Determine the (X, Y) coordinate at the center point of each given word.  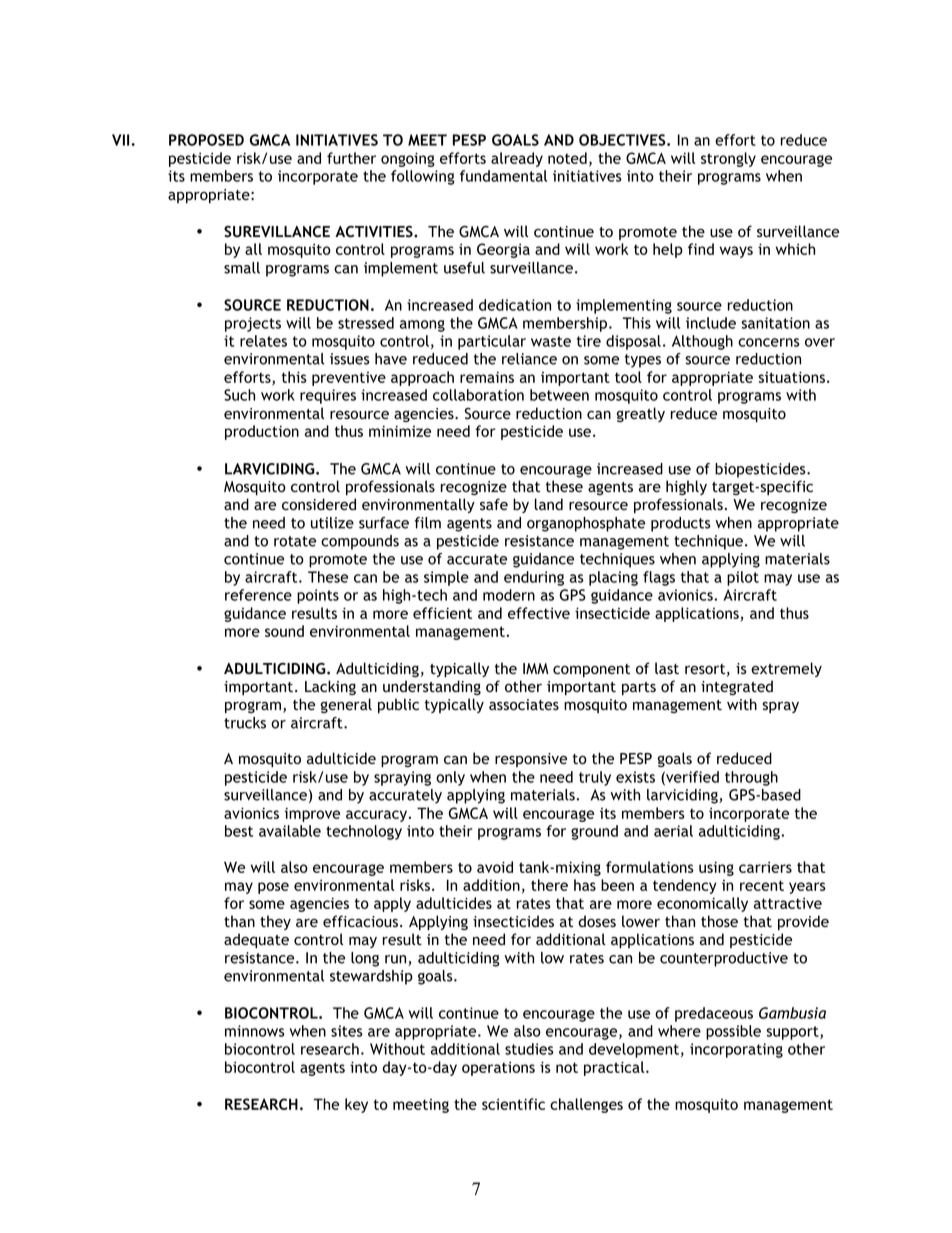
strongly (728, 159)
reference (258, 595)
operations (498, 1068)
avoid (495, 867)
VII (122, 140)
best (239, 831)
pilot (743, 578)
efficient (442, 613)
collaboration (478, 395)
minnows (255, 1031)
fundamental (503, 176)
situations (791, 377)
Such (239, 395)
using (716, 868)
